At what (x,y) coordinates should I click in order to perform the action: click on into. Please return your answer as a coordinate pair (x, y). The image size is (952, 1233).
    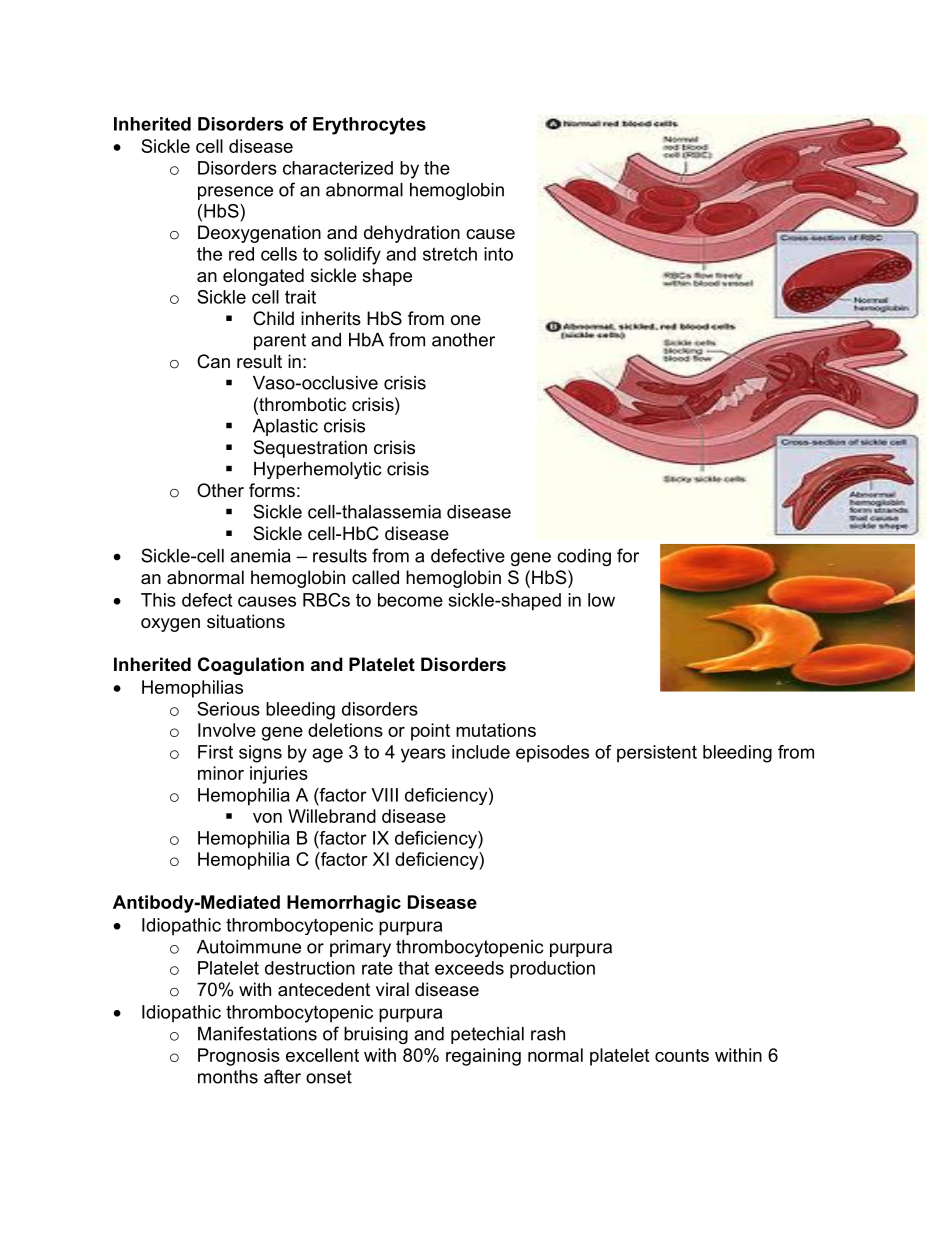
    Looking at the image, I should click on (498, 254).
